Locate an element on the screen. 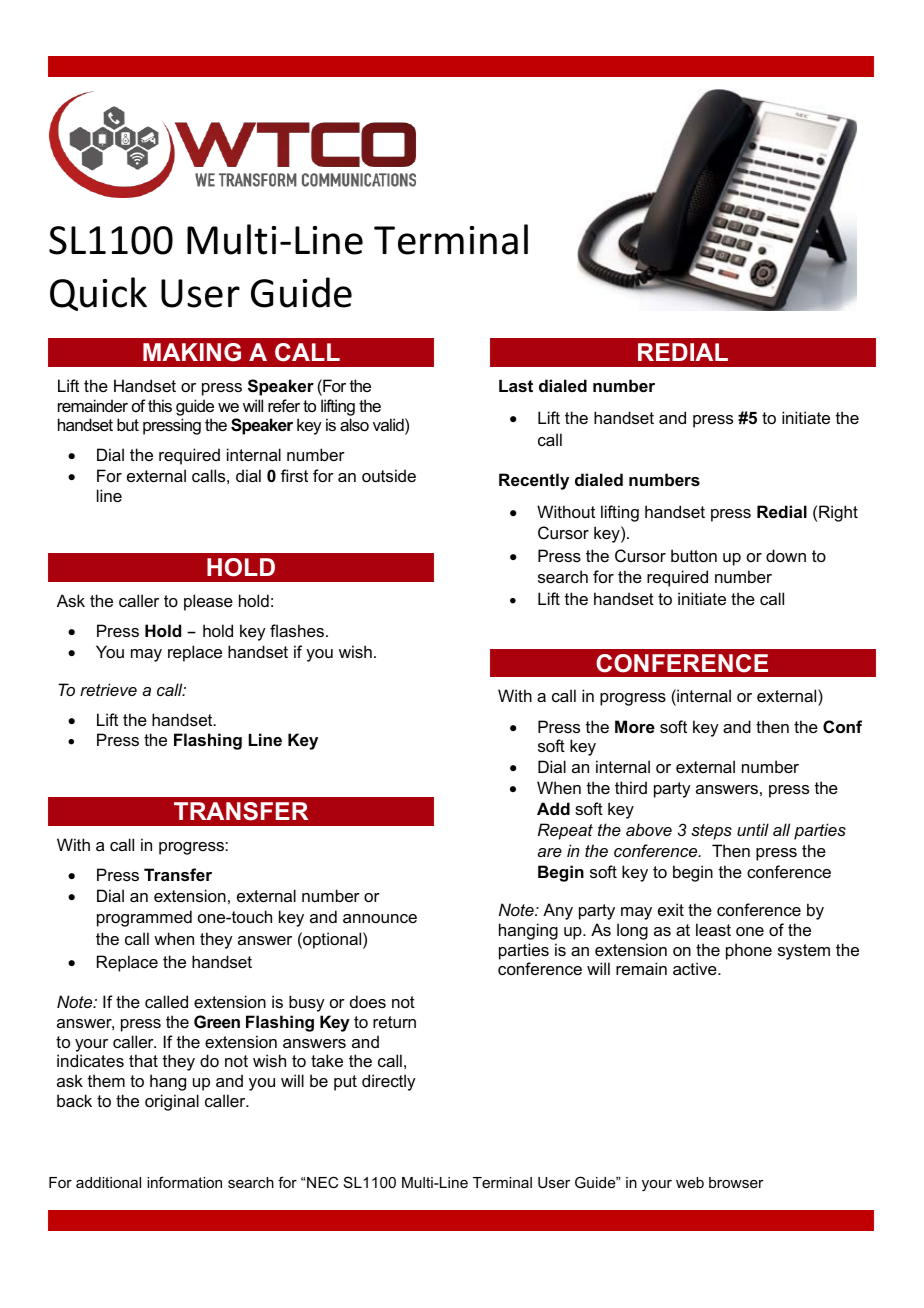  More is located at coordinates (635, 726).
